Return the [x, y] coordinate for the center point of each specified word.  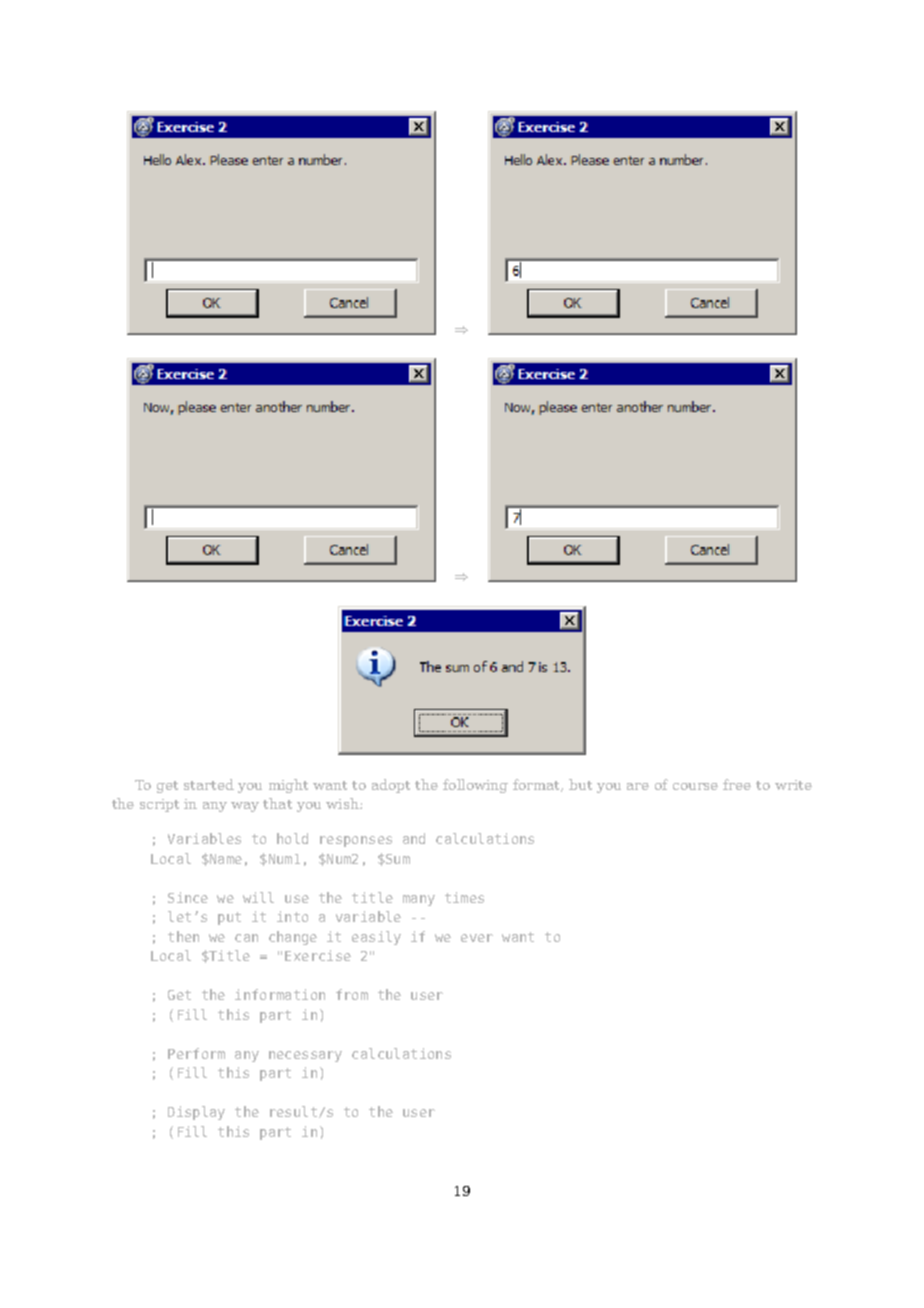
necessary [305, 1056]
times [464, 897]
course [695, 786]
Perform [196, 1053]
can [246, 938]
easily [376, 938]
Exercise [318, 955]
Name [225, 859]
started [209, 784]
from [352, 994]
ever [477, 938]
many [419, 900]
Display [196, 1113]
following [475, 786]
